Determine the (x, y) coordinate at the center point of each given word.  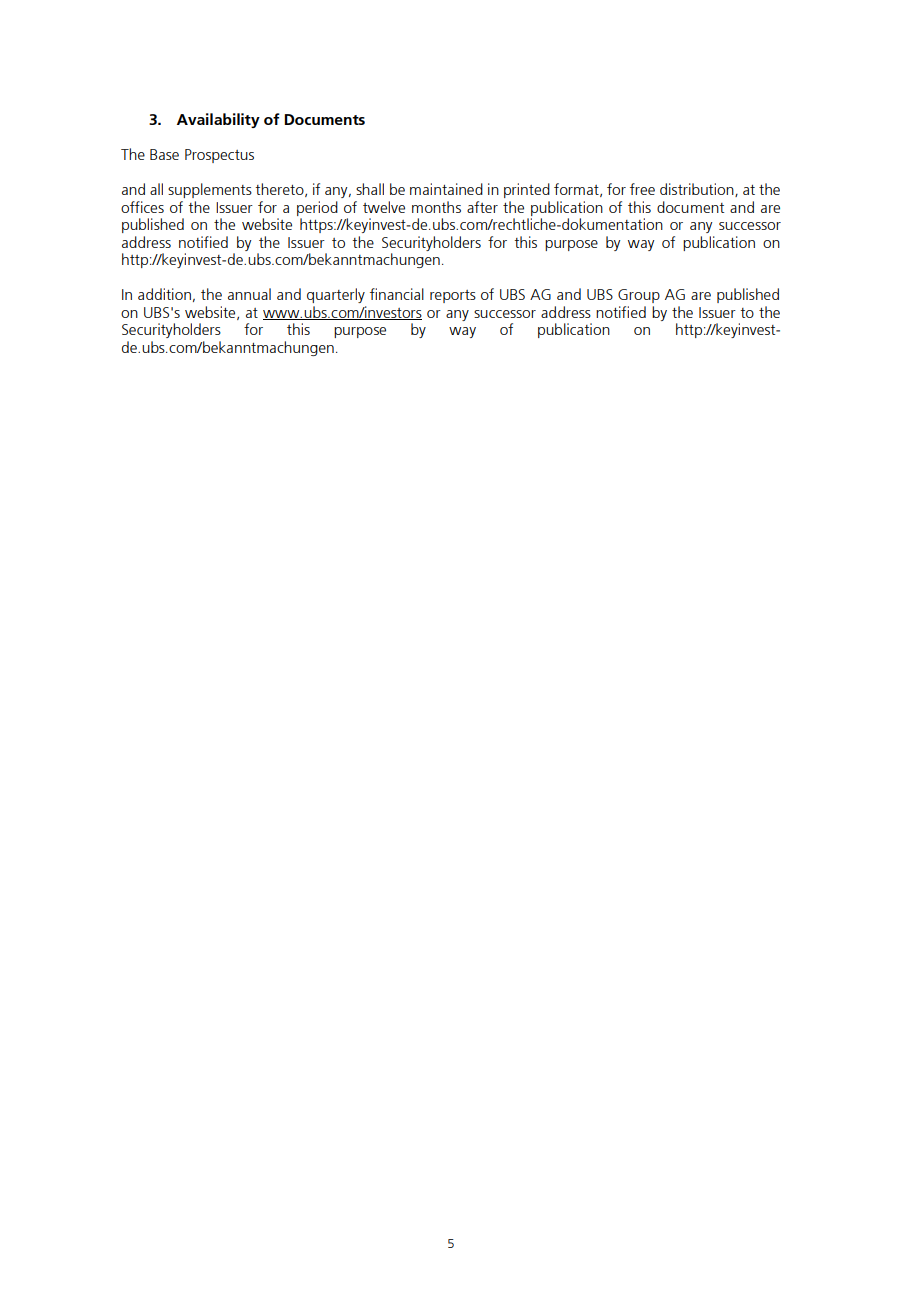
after (482, 207)
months (436, 207)
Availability (218, 120)
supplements (210, 190)
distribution (698, 190)
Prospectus (219, 156)
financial (397, 294)
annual (249, 294)
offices (142, 207)
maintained (446, 189)
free (642, 189)
